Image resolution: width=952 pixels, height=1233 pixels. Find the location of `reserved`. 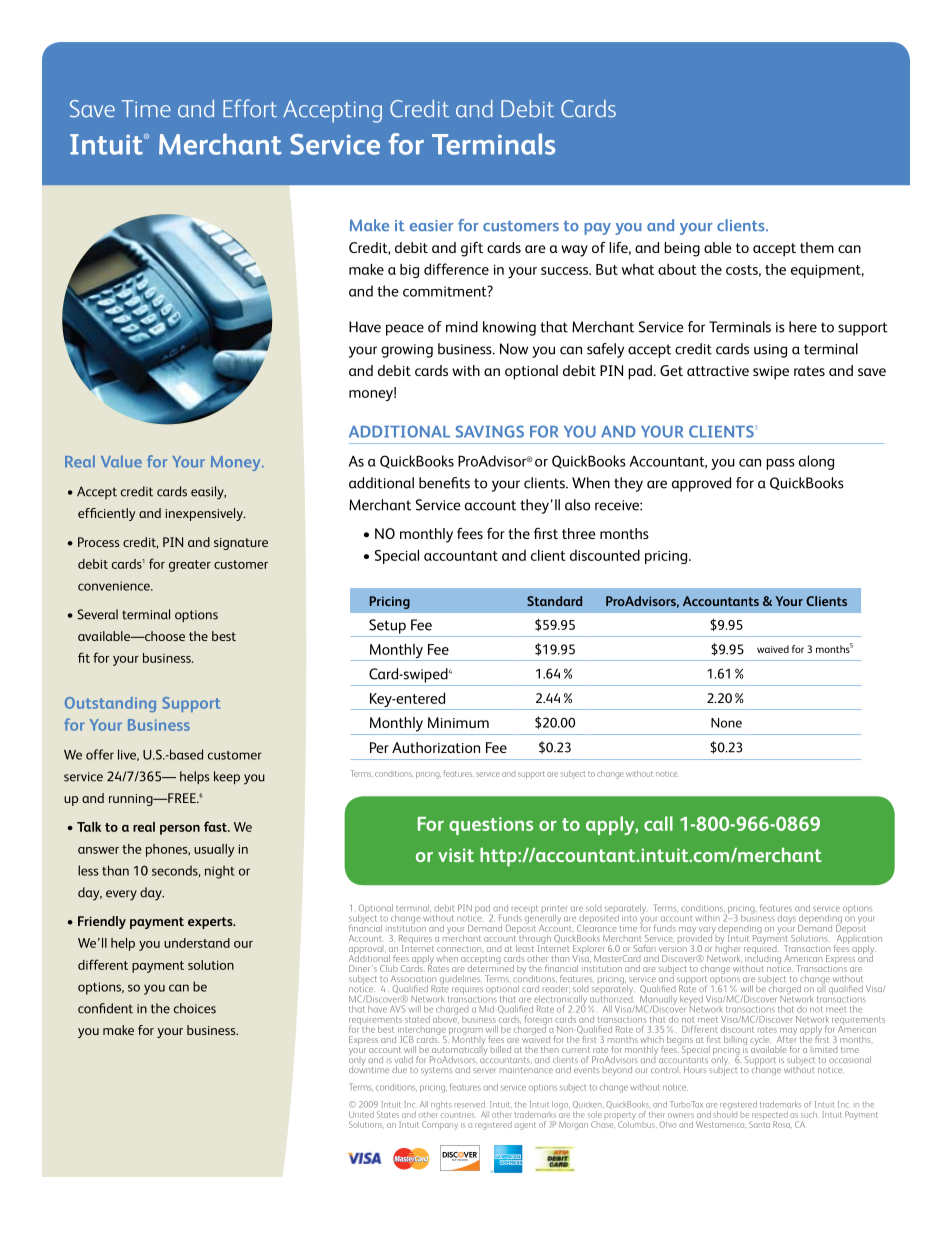

reserved is located at coordinates (470, 1104).
